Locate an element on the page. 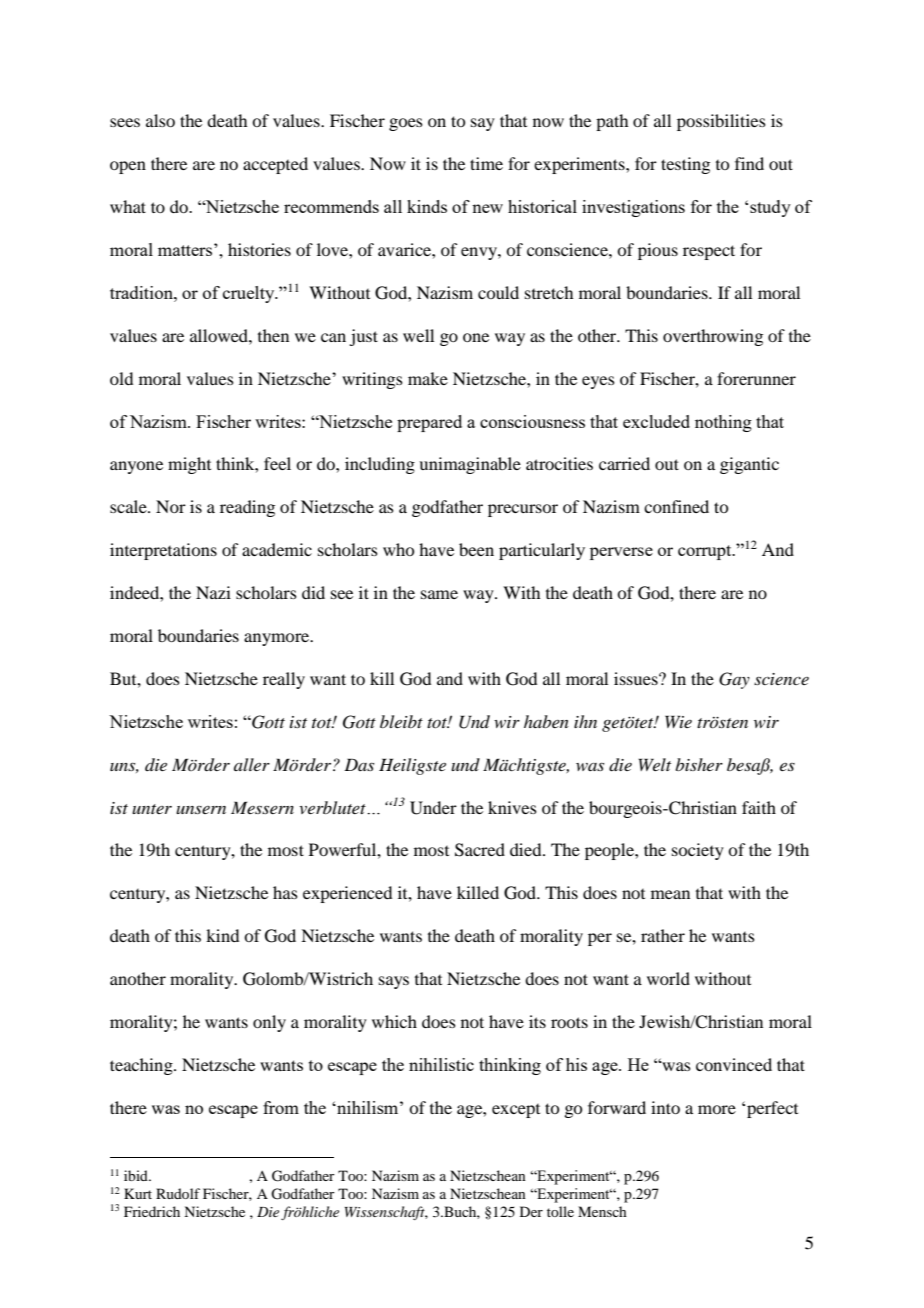 Image resolution: width=924 pixels, height=1308 pixels. also is located at coordinates (160, 120).
